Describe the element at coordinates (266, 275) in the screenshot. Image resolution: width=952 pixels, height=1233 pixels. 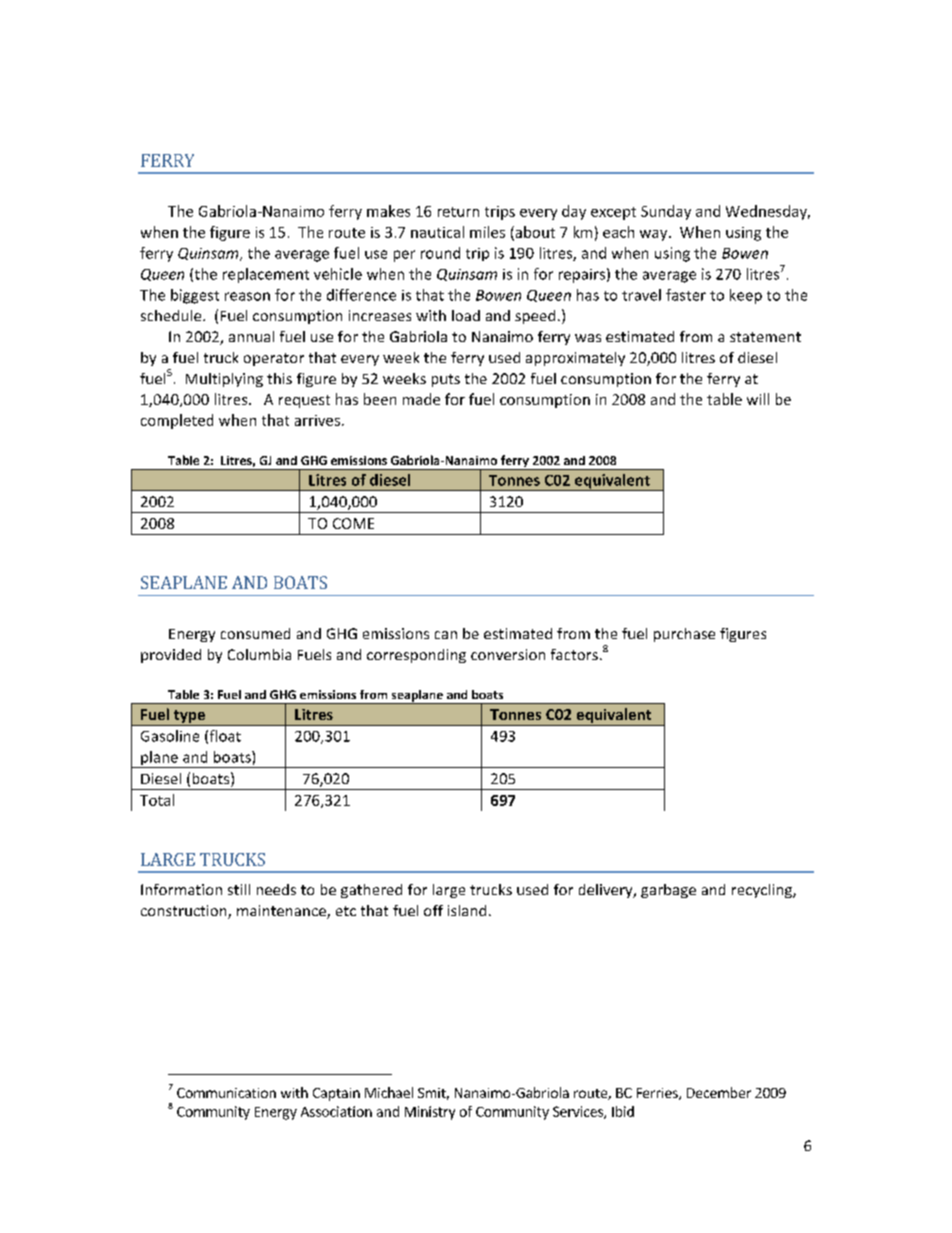
I see `replacement` at that location.
